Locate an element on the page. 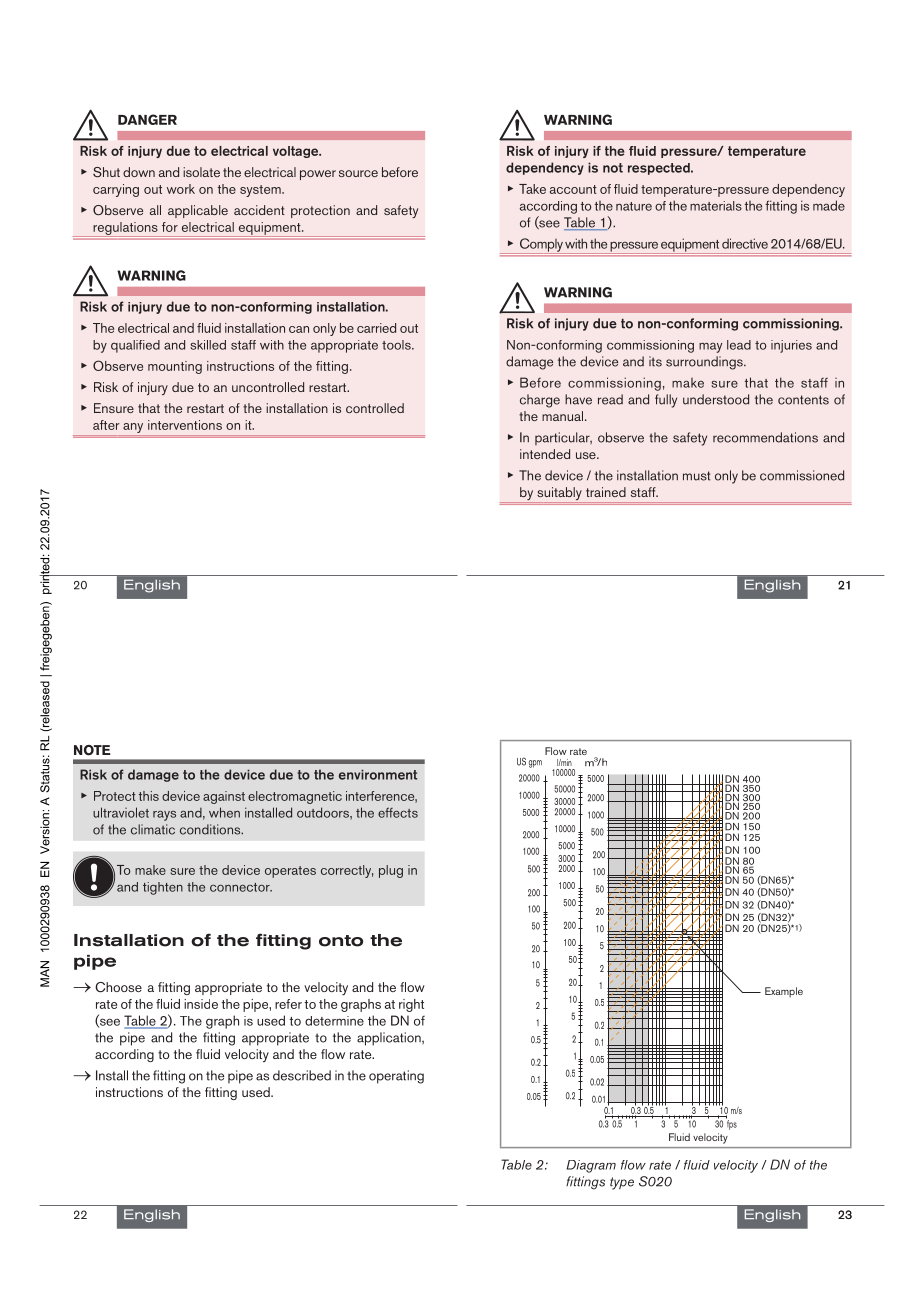  NOTE is located at coordinates (92, 750).
